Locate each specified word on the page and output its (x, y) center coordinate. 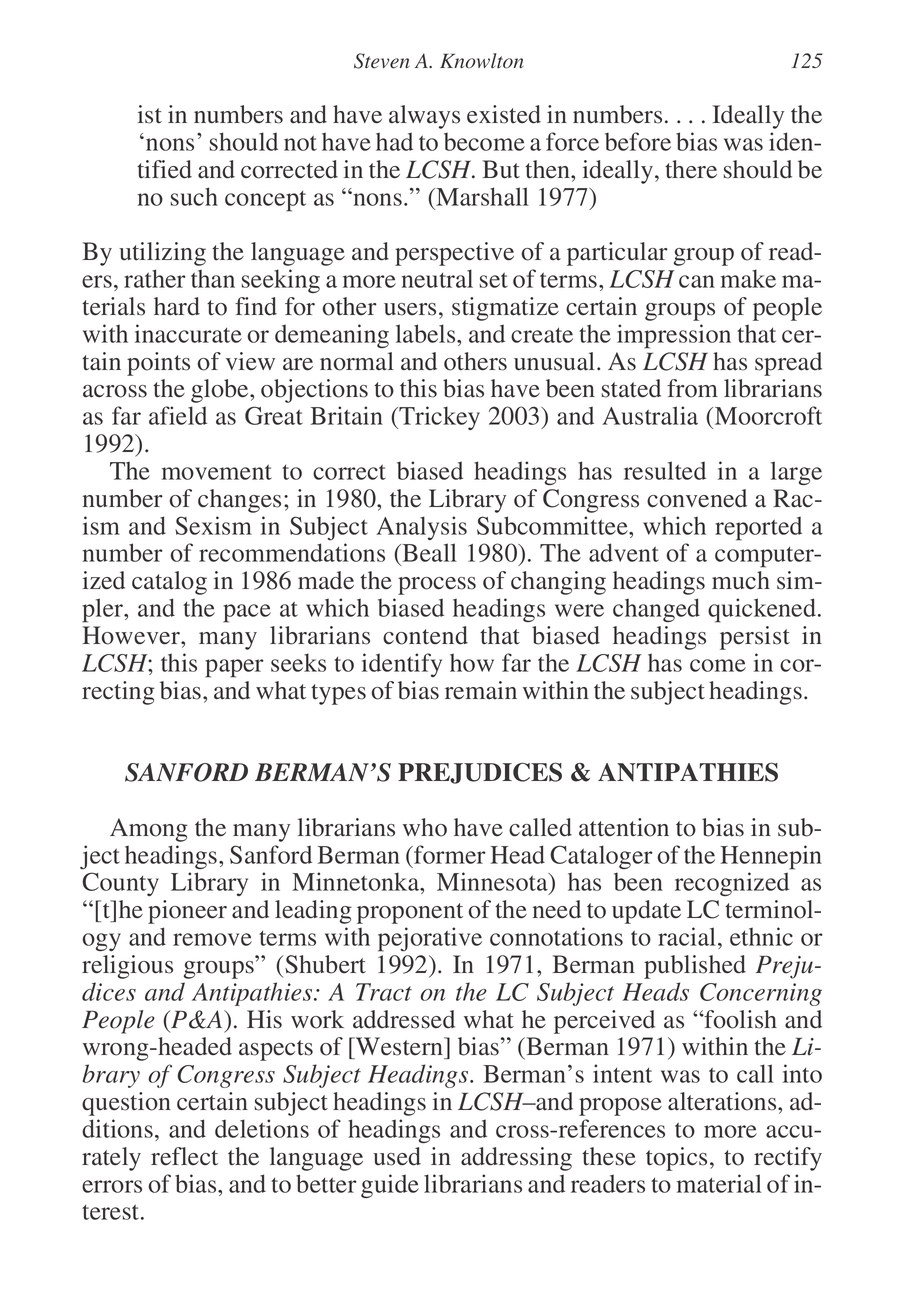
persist (755, 638)
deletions (262, 1128)
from (692, 388)
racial (687, 936)
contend (425, 635)
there (691, 169)
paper (234, 668)
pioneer (187, 912)
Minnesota (493, 883)
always (424, 117)
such (194, 196)
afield (178, 415)
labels (427, 333)
